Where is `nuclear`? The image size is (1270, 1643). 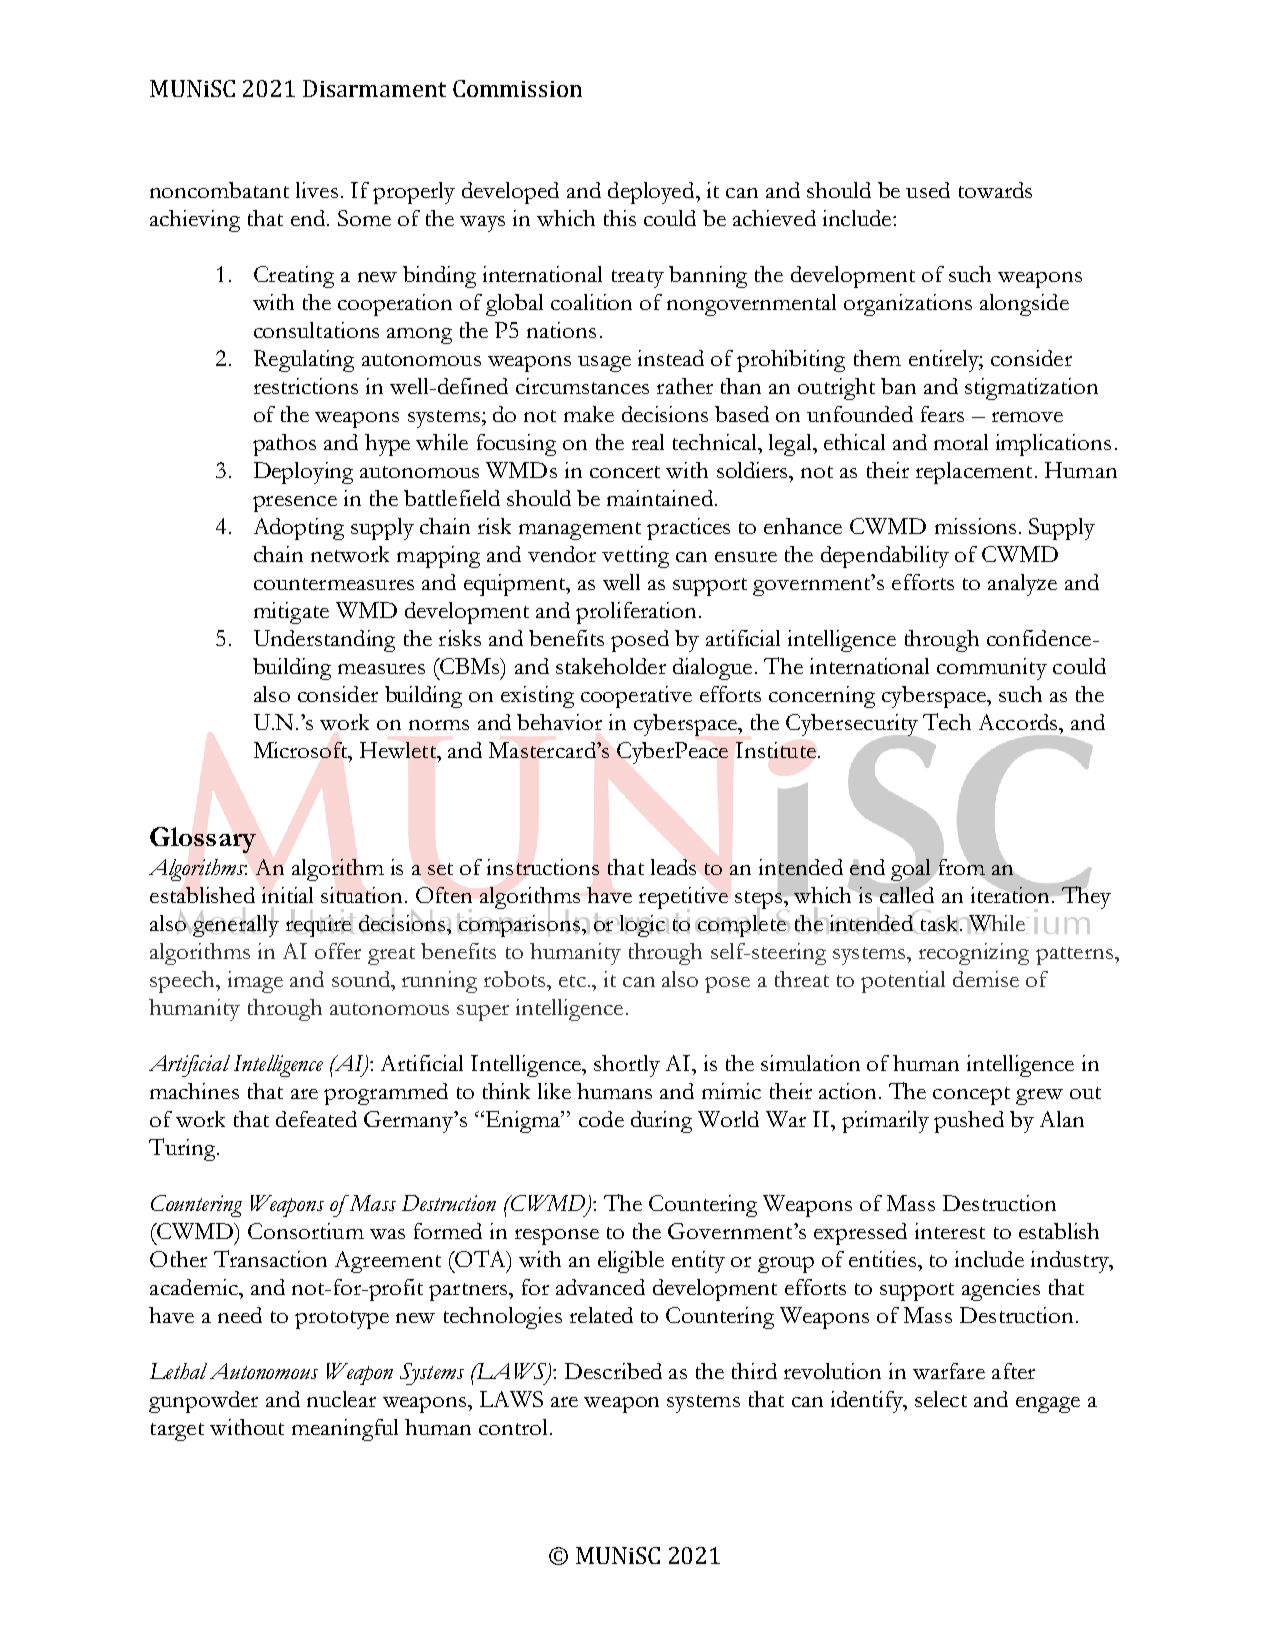
nuclear is located at coordinates (341, 1399).
